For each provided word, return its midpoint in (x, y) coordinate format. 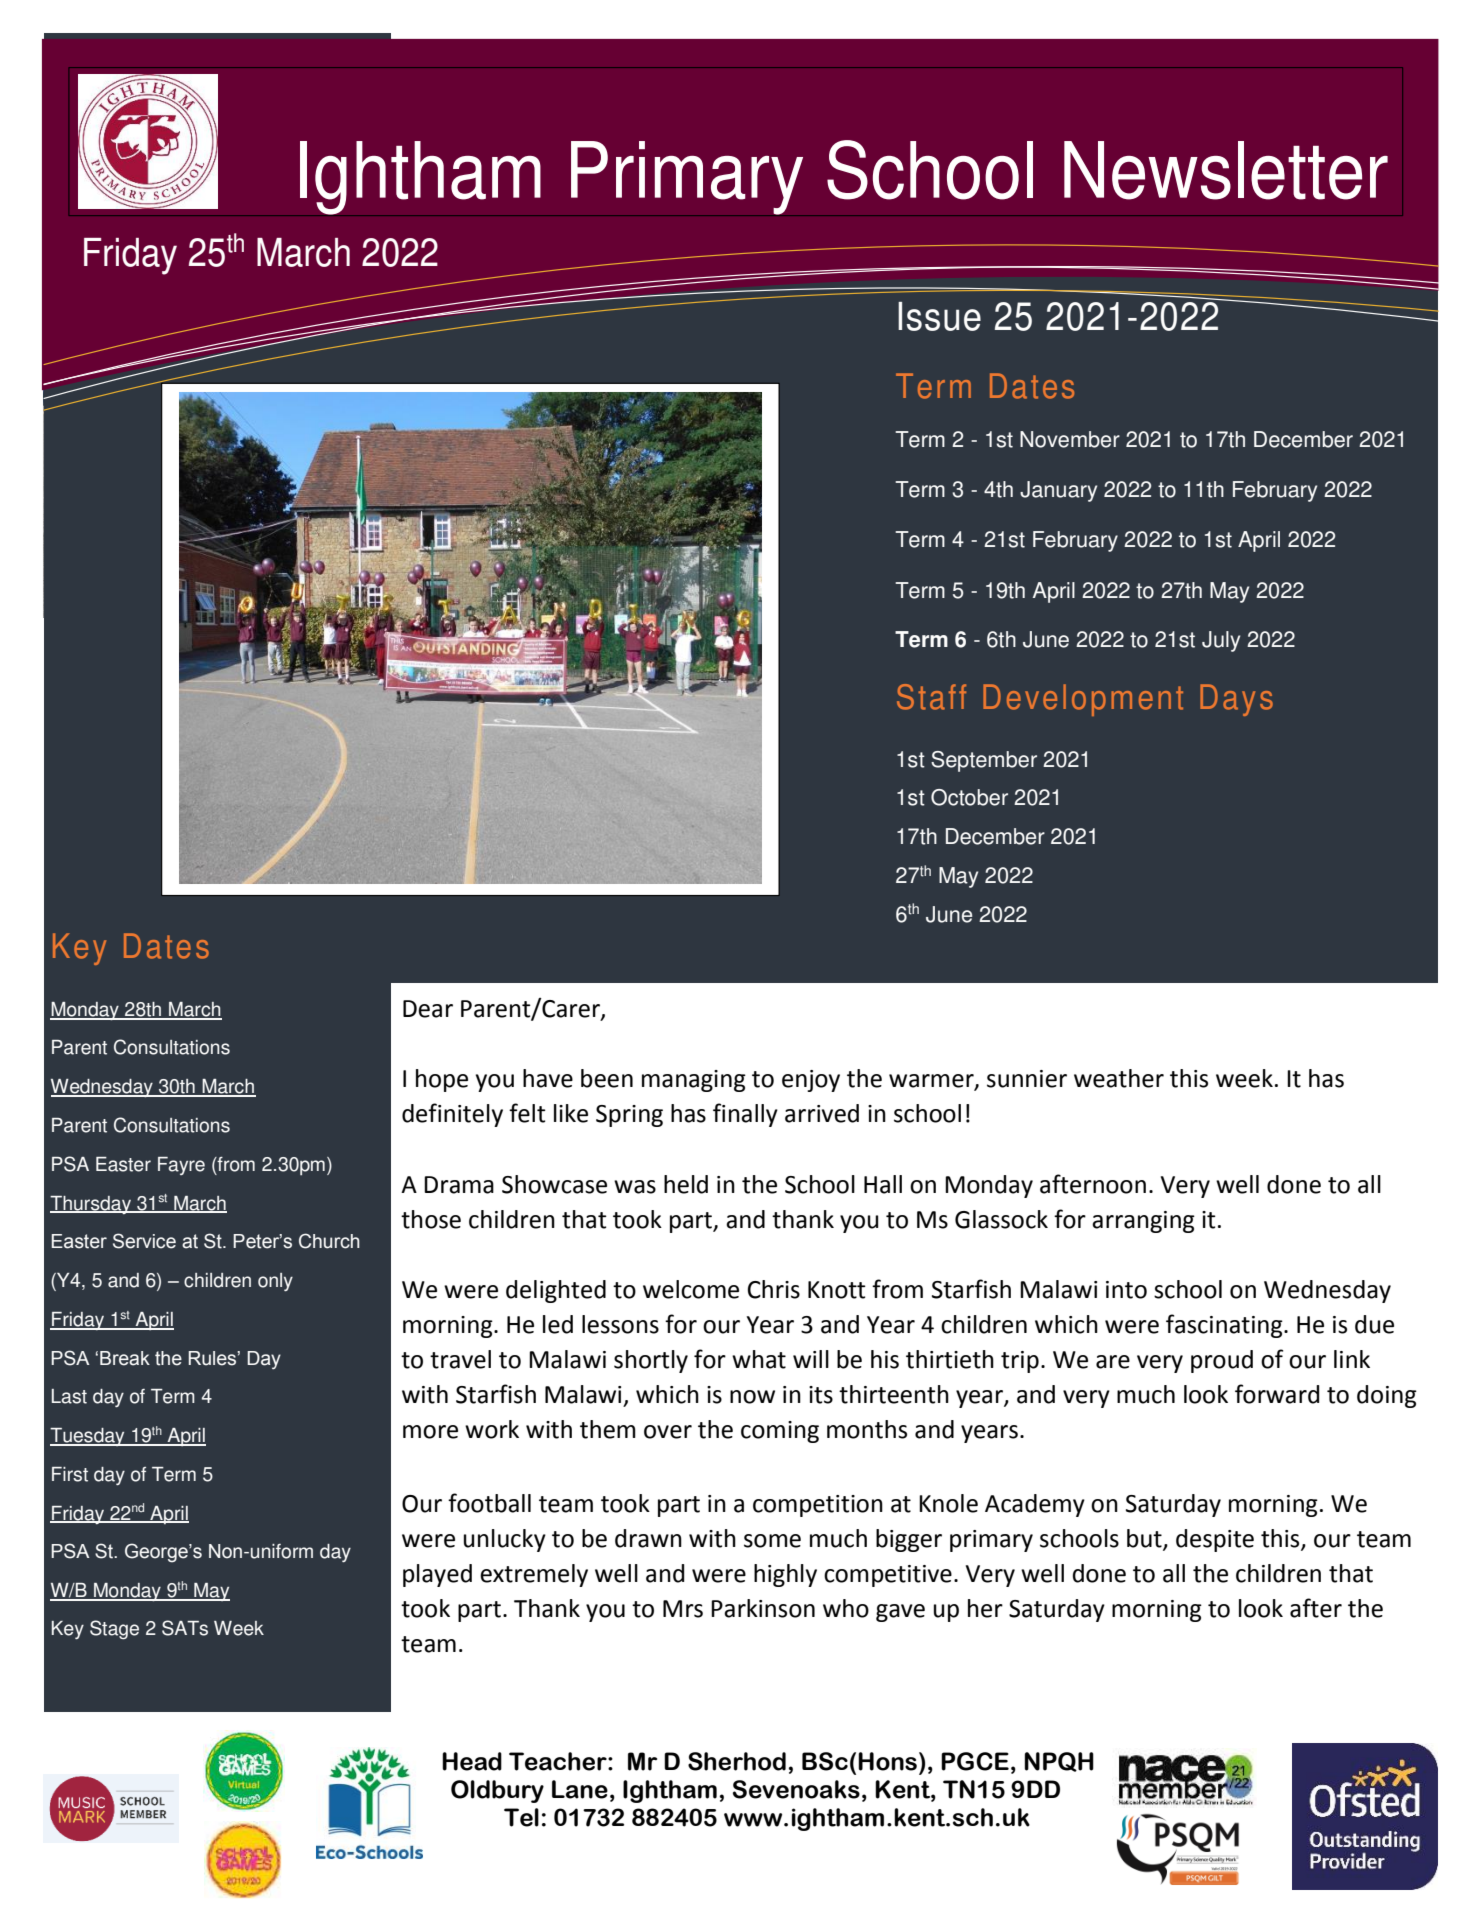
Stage (114, 1629)
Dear (428, 1009)
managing (694, 1081)
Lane (580, 1789)
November (1070, 439)
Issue (939, 316)
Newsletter (1226, 170)
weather (1119, 1078)
